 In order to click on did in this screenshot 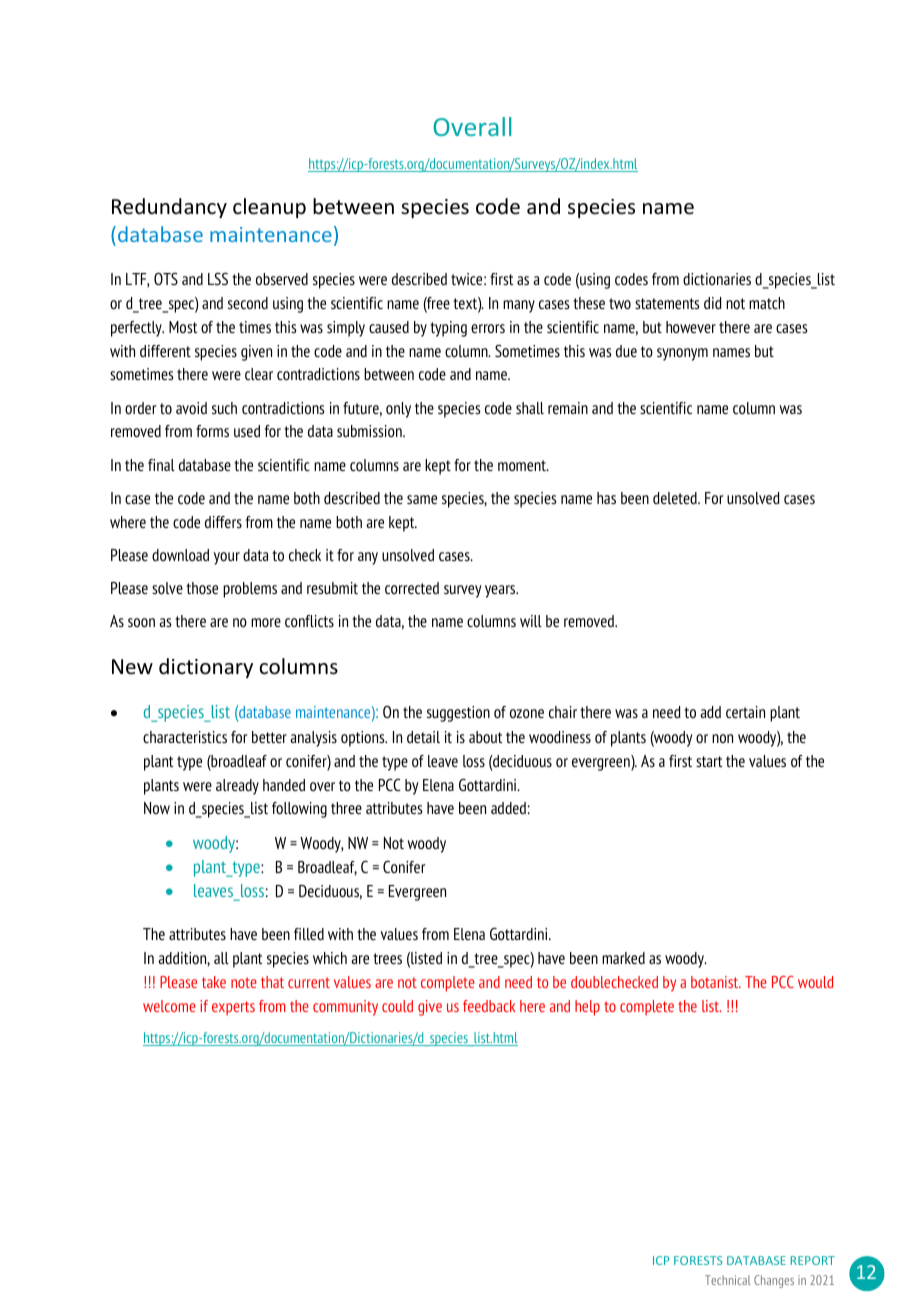, I will do `click(713, 303)`.
